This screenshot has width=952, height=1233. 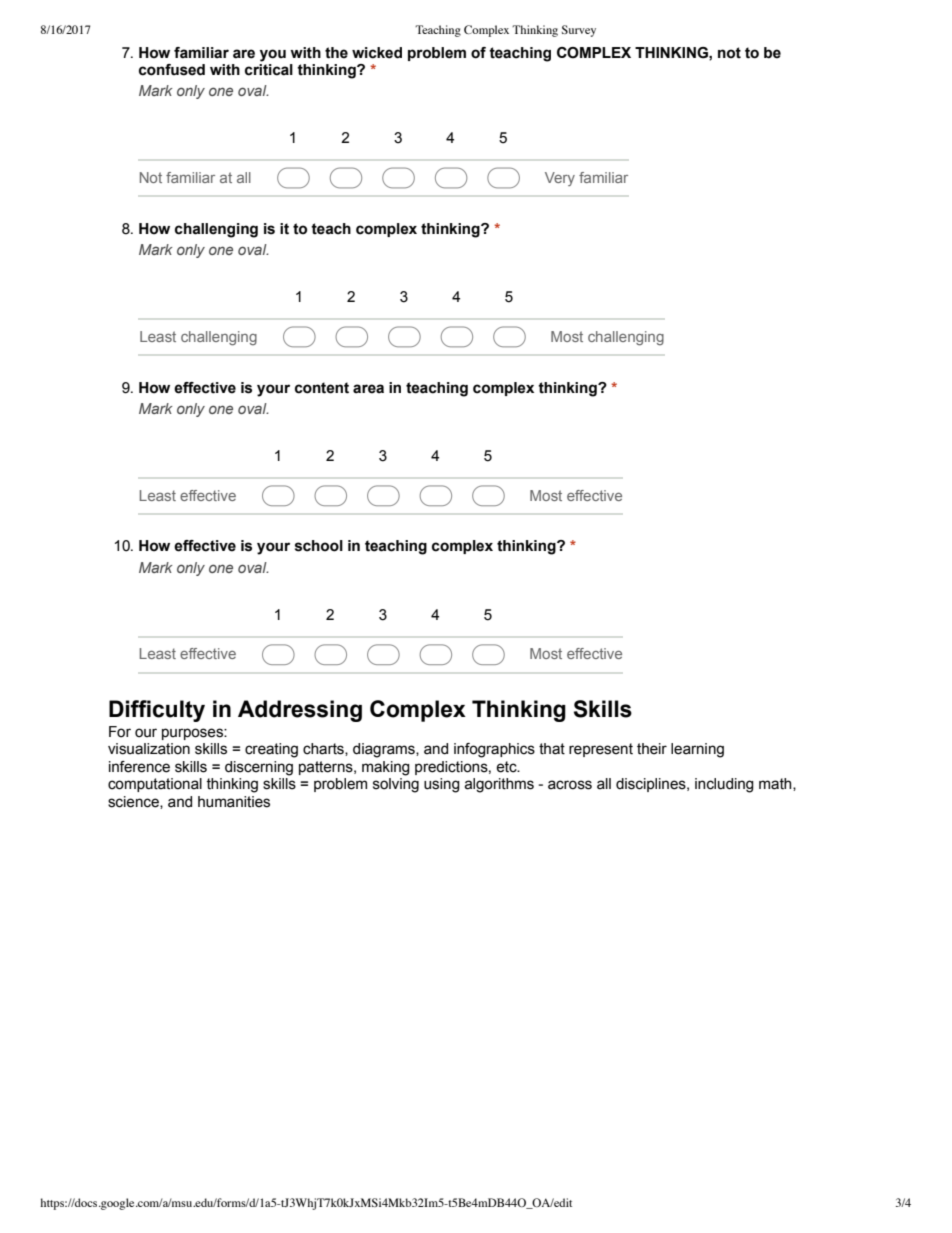 I want to click on confused, so click(x=172, y=70).
